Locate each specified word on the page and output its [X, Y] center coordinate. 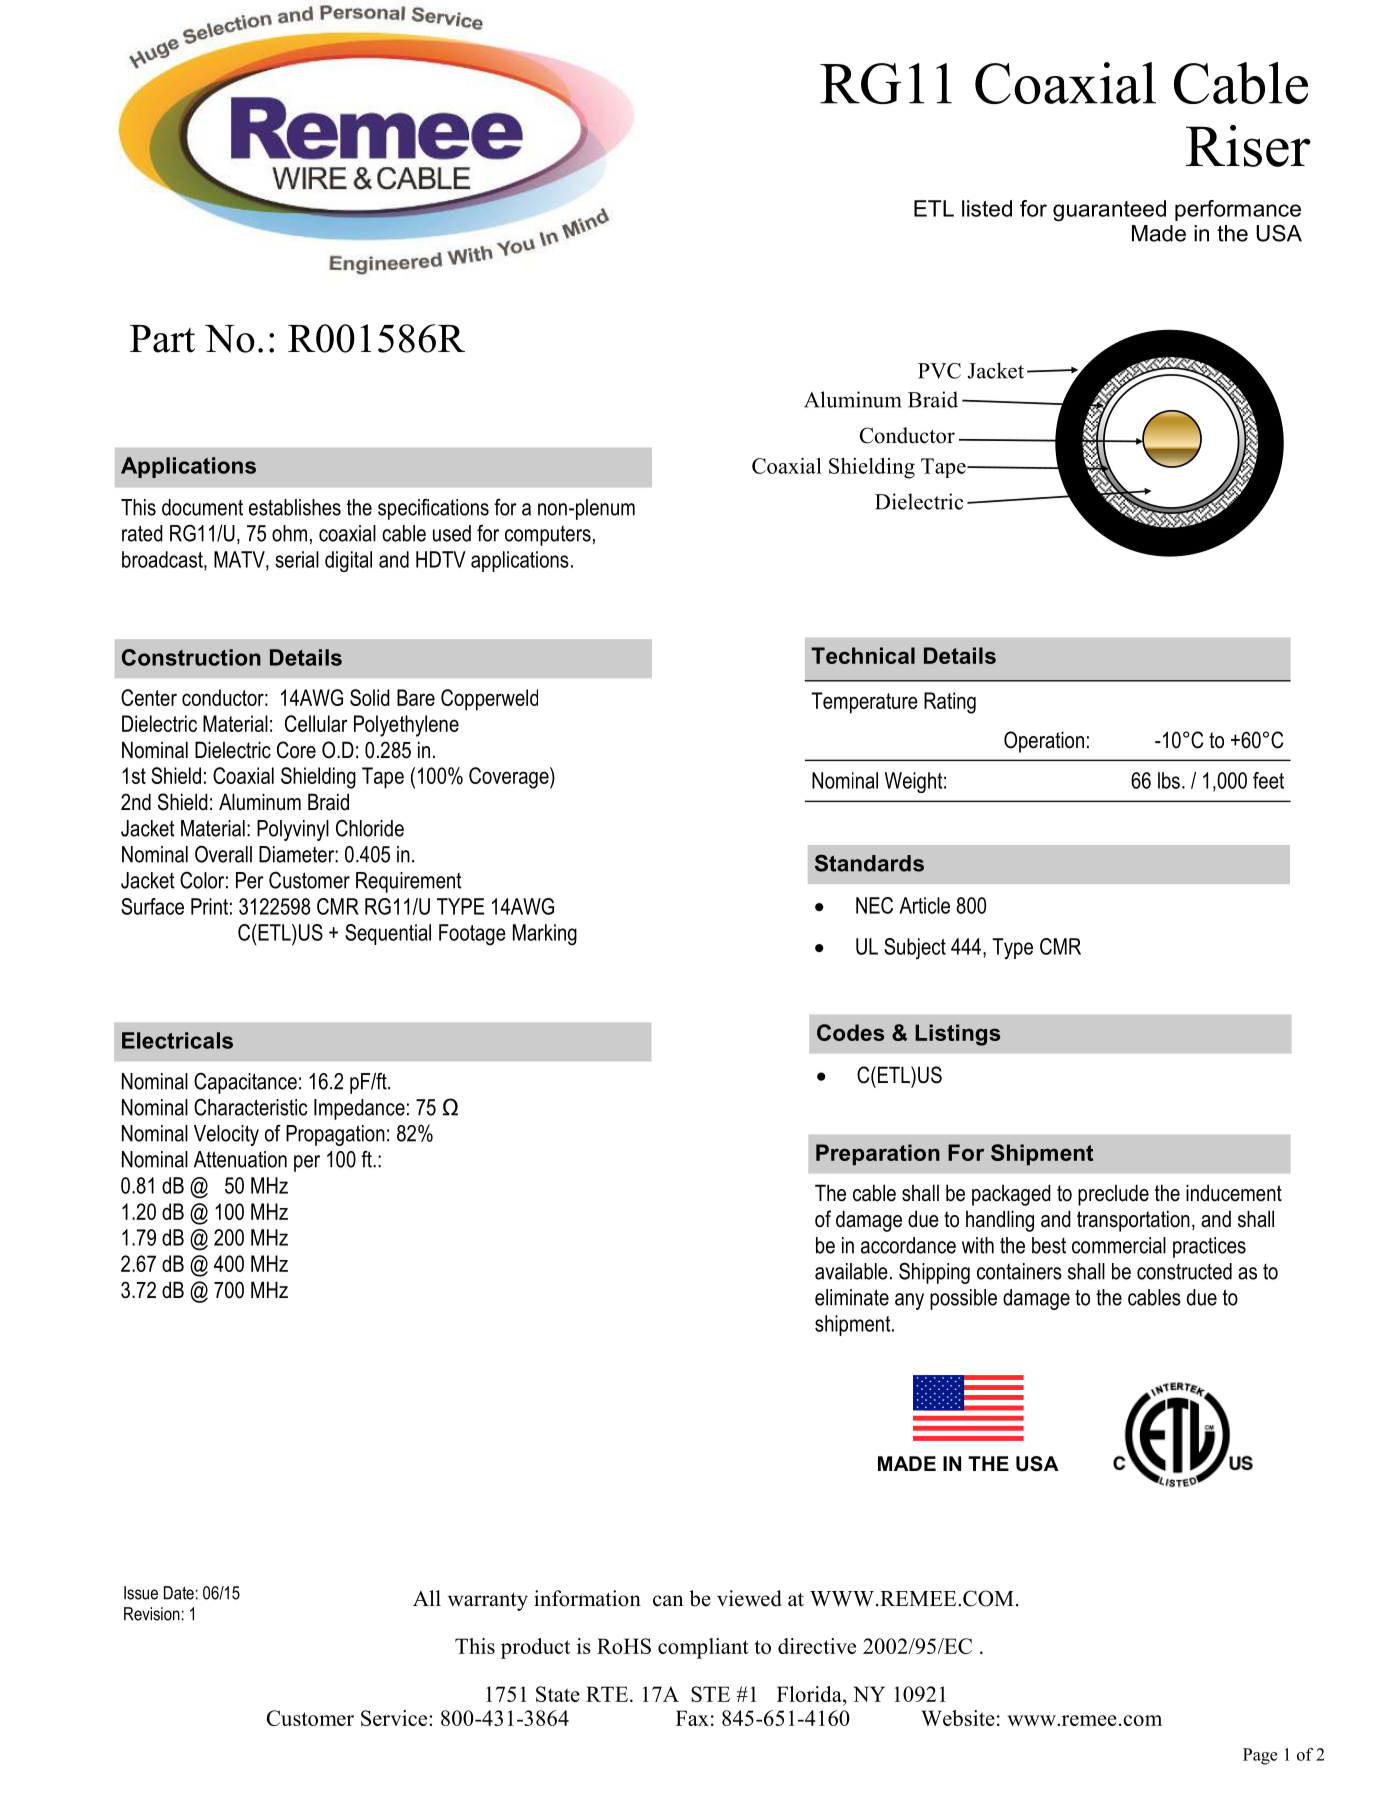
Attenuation [240, 1159]
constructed [1184, 1271]
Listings [957, 1035]
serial [297, 559]
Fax [692, 1718]
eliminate [852, 1297]
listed [987, 208]
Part [162, 339]
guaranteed [1109, 211]
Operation [1044, 742]
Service [395, 1718]
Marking [545, 935]
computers [548, 535]
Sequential [388, 934]
